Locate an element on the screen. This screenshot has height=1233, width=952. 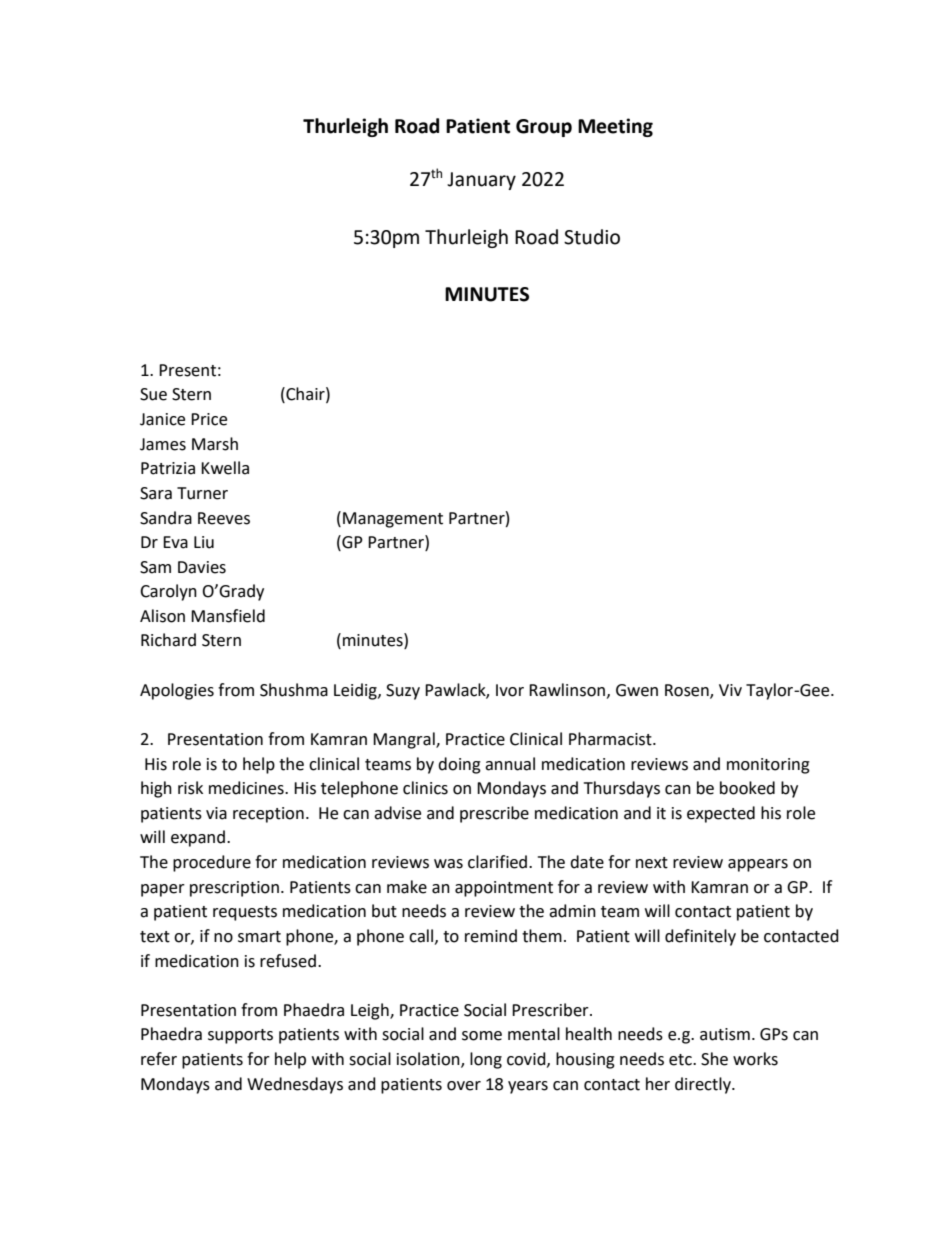
Viv is located at coordinates (730, 690).
